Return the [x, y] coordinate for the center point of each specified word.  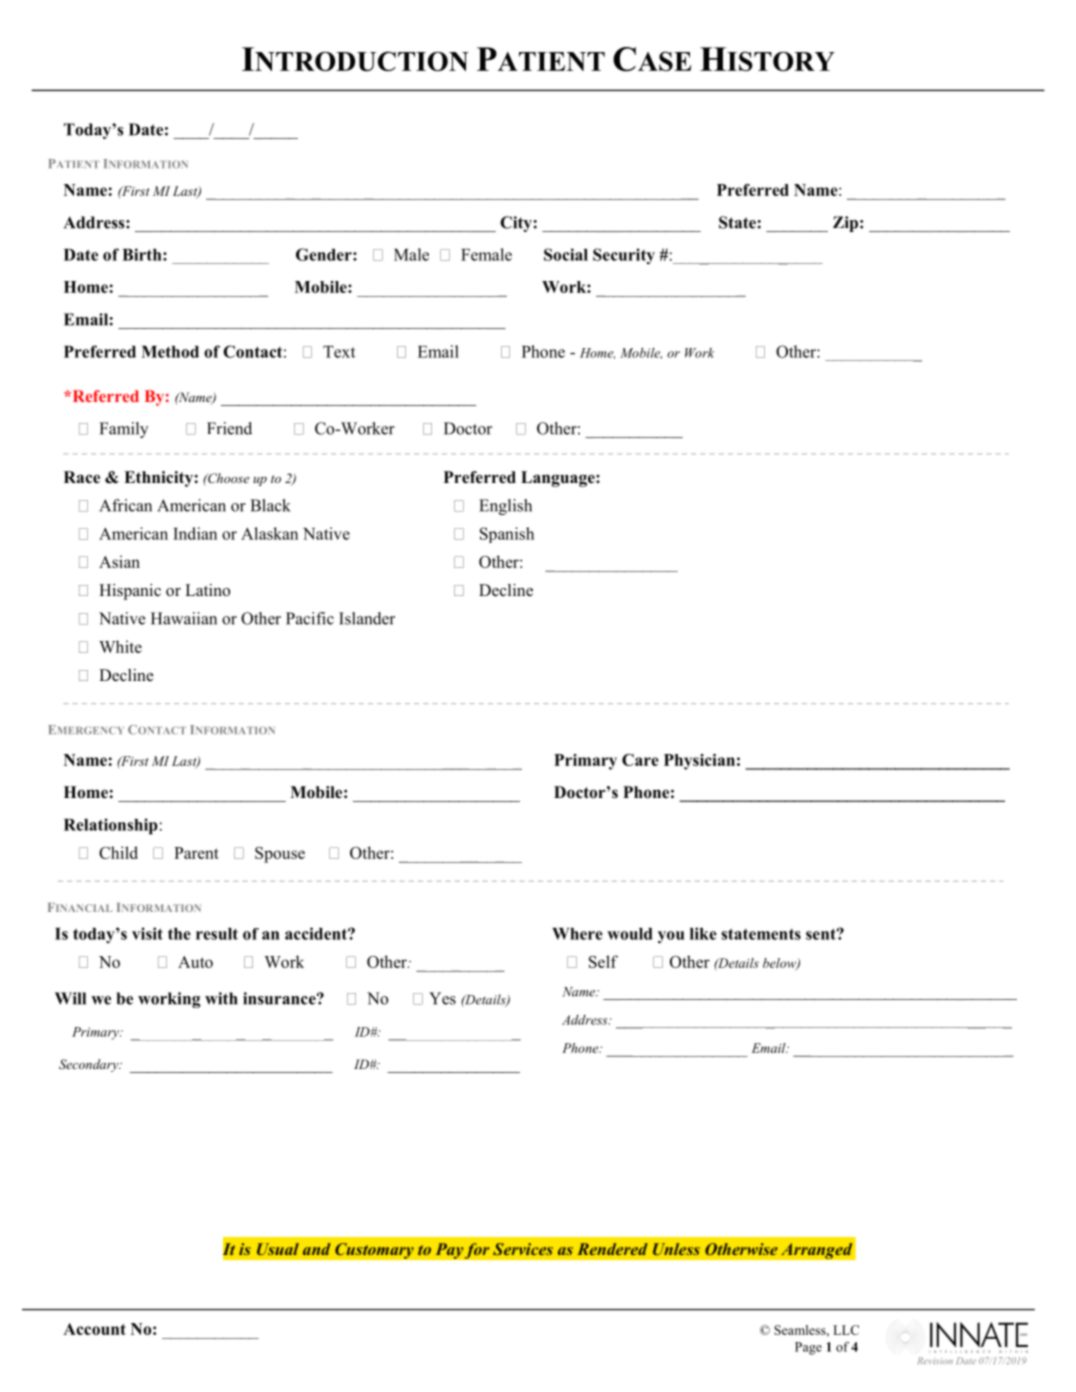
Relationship [111, 826]
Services [523, 1249]
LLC [846, 1330]
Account [94, 1329]
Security [624, 256]
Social [566, 254]
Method [170, 352]
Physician [699, 762]
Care [640, 760]
